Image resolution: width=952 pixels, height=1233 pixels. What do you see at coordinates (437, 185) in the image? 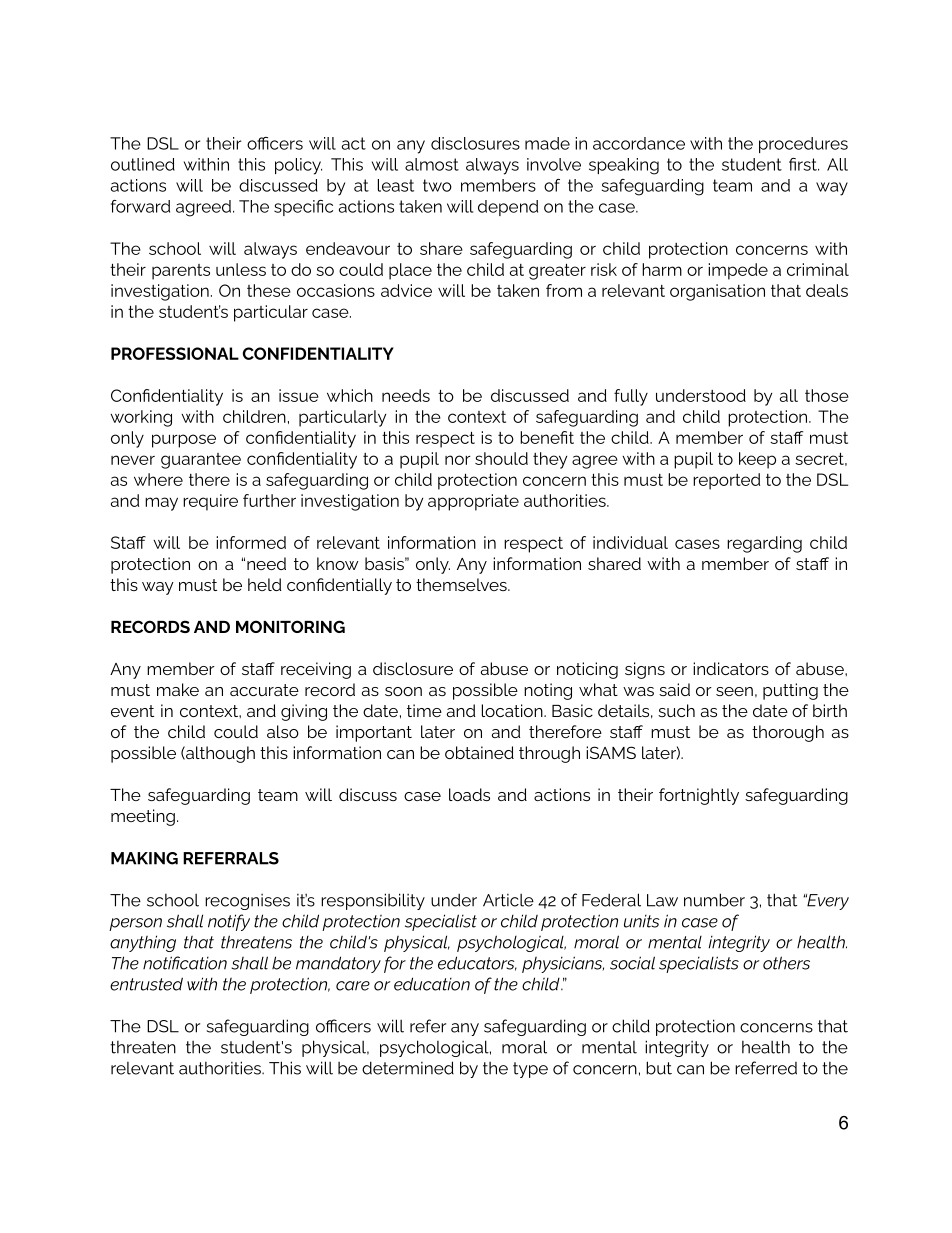
I see `two` at bounding box center [437, 185].
